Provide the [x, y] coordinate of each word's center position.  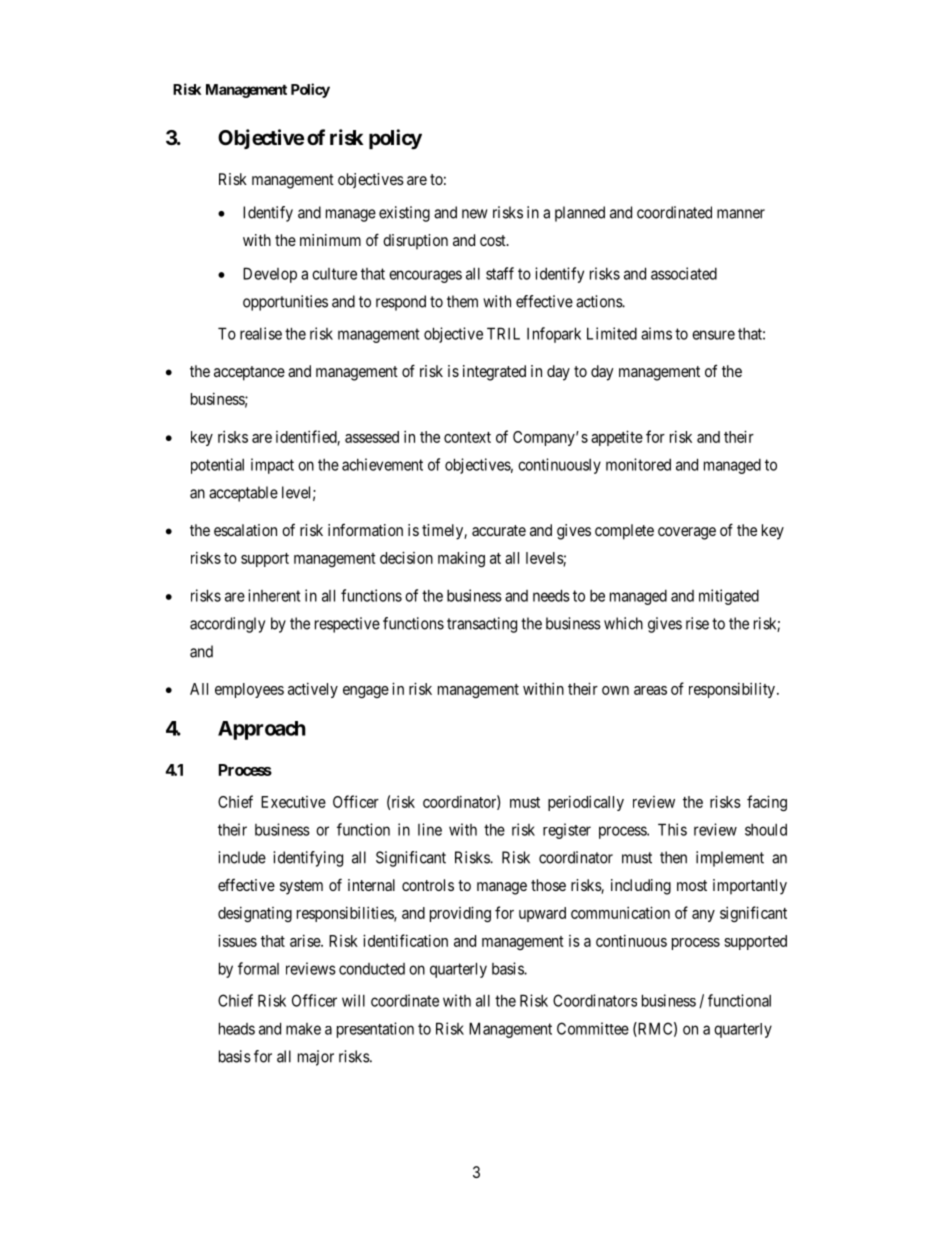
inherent [274, 595]
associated [684, 273]
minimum [330, 240]
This [672, 829]
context [467, 437]
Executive [293, 802]
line [430, 829]
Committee [593, 1028]
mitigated [729, 597]
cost [494, 240]
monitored [638, 464]
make [303, 1029]
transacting [482, 625]
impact [272, 466]
